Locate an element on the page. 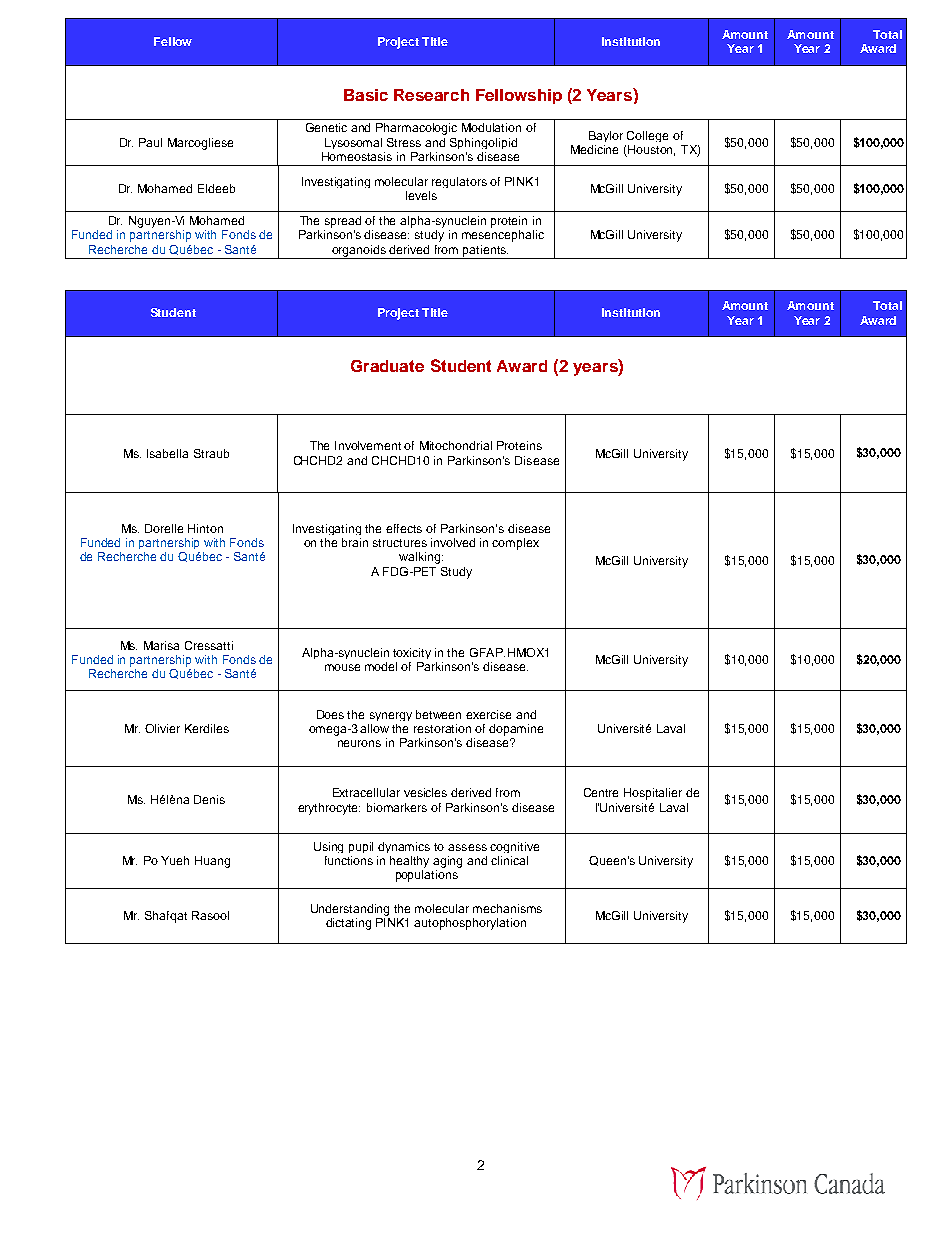 The image size is (952, 1233). Baylor is located at coordinates (606, 136).
